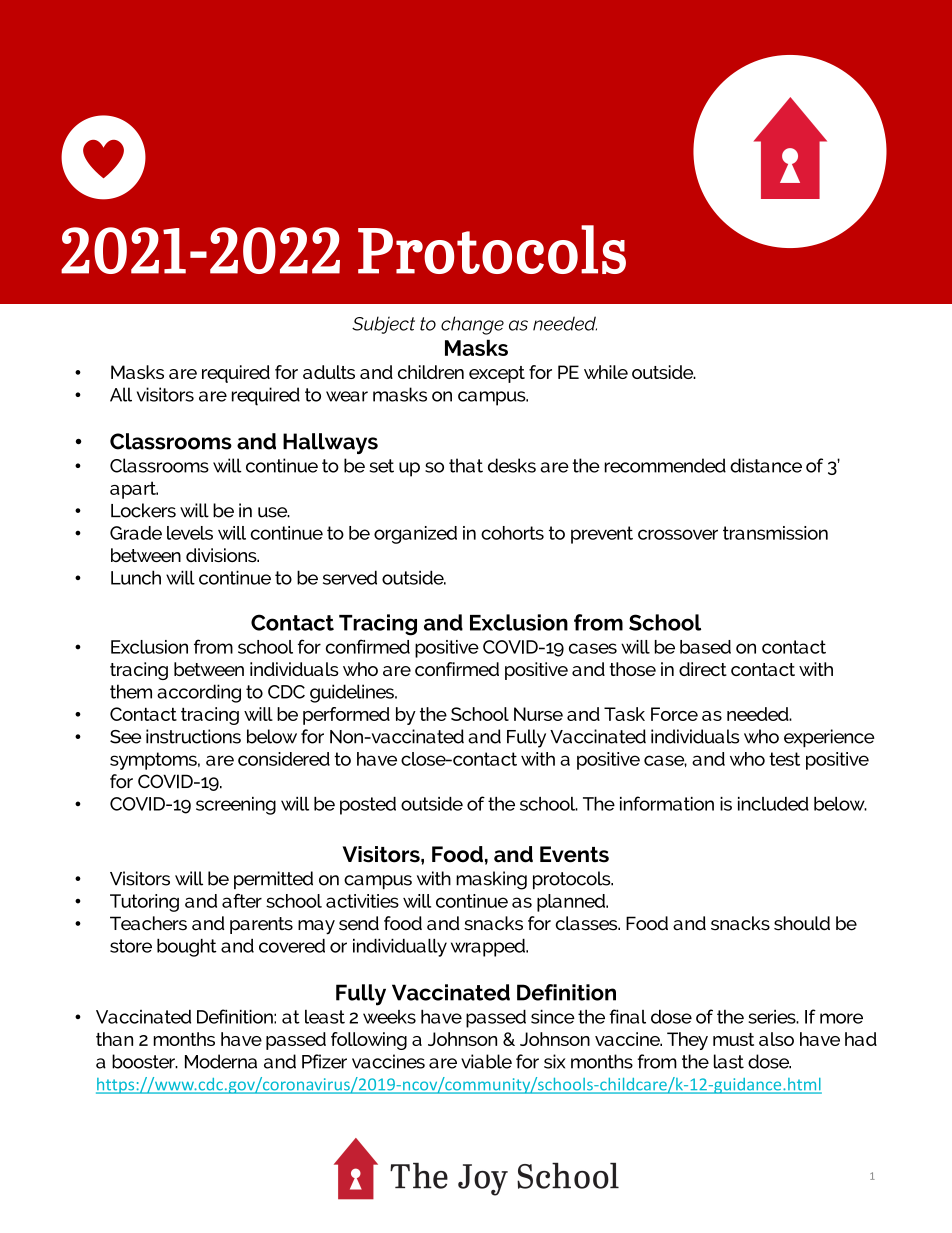  I want to click on according, so click(199, 693).
